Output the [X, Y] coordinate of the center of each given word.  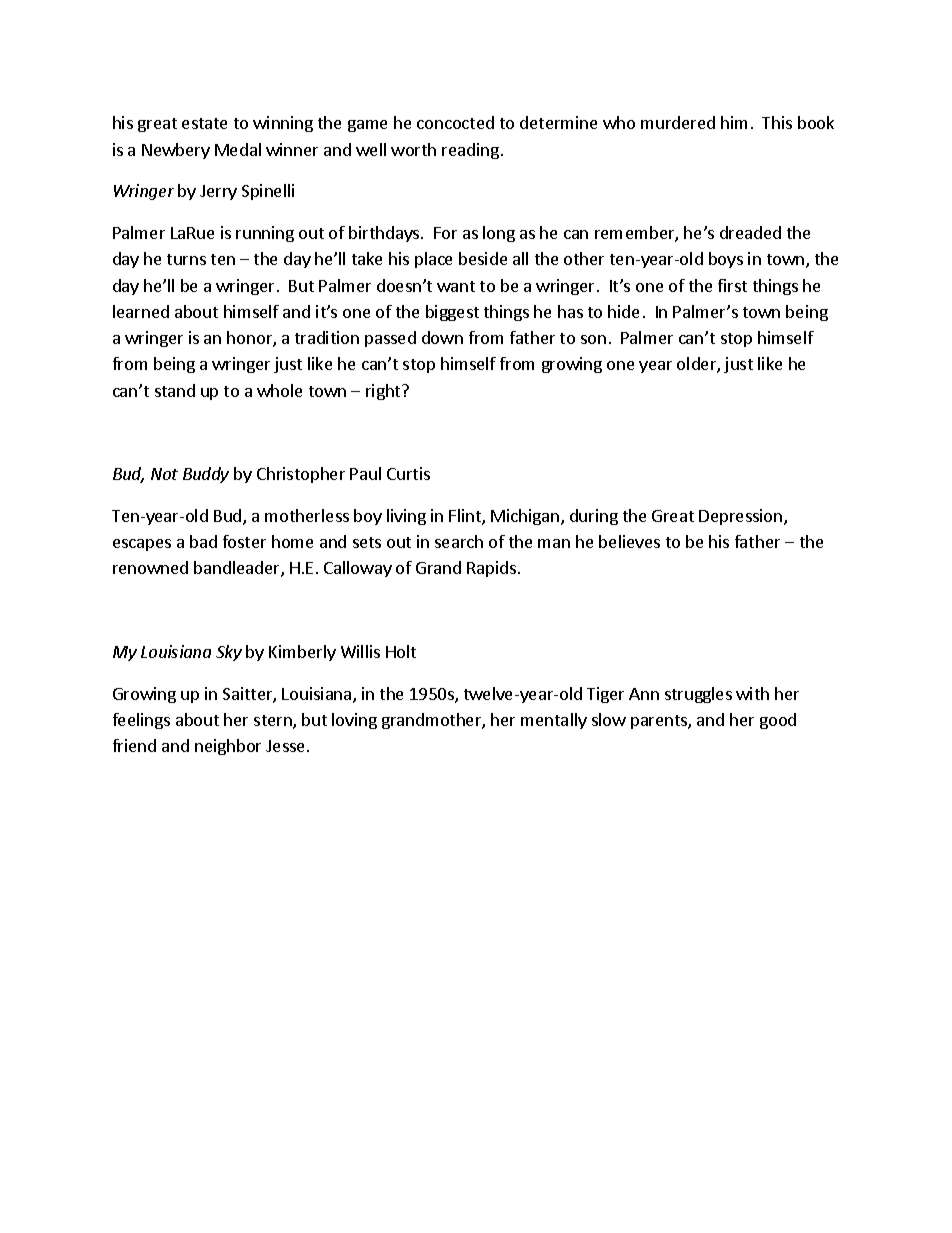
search [459, 541]
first [732, 285]
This [777, 122]
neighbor [228, 747]
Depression [742, 517]
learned [141, 311]
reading [470, 151]
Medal [238, 149]
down [442, 337]
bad [203, 541]
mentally [554, 721]
